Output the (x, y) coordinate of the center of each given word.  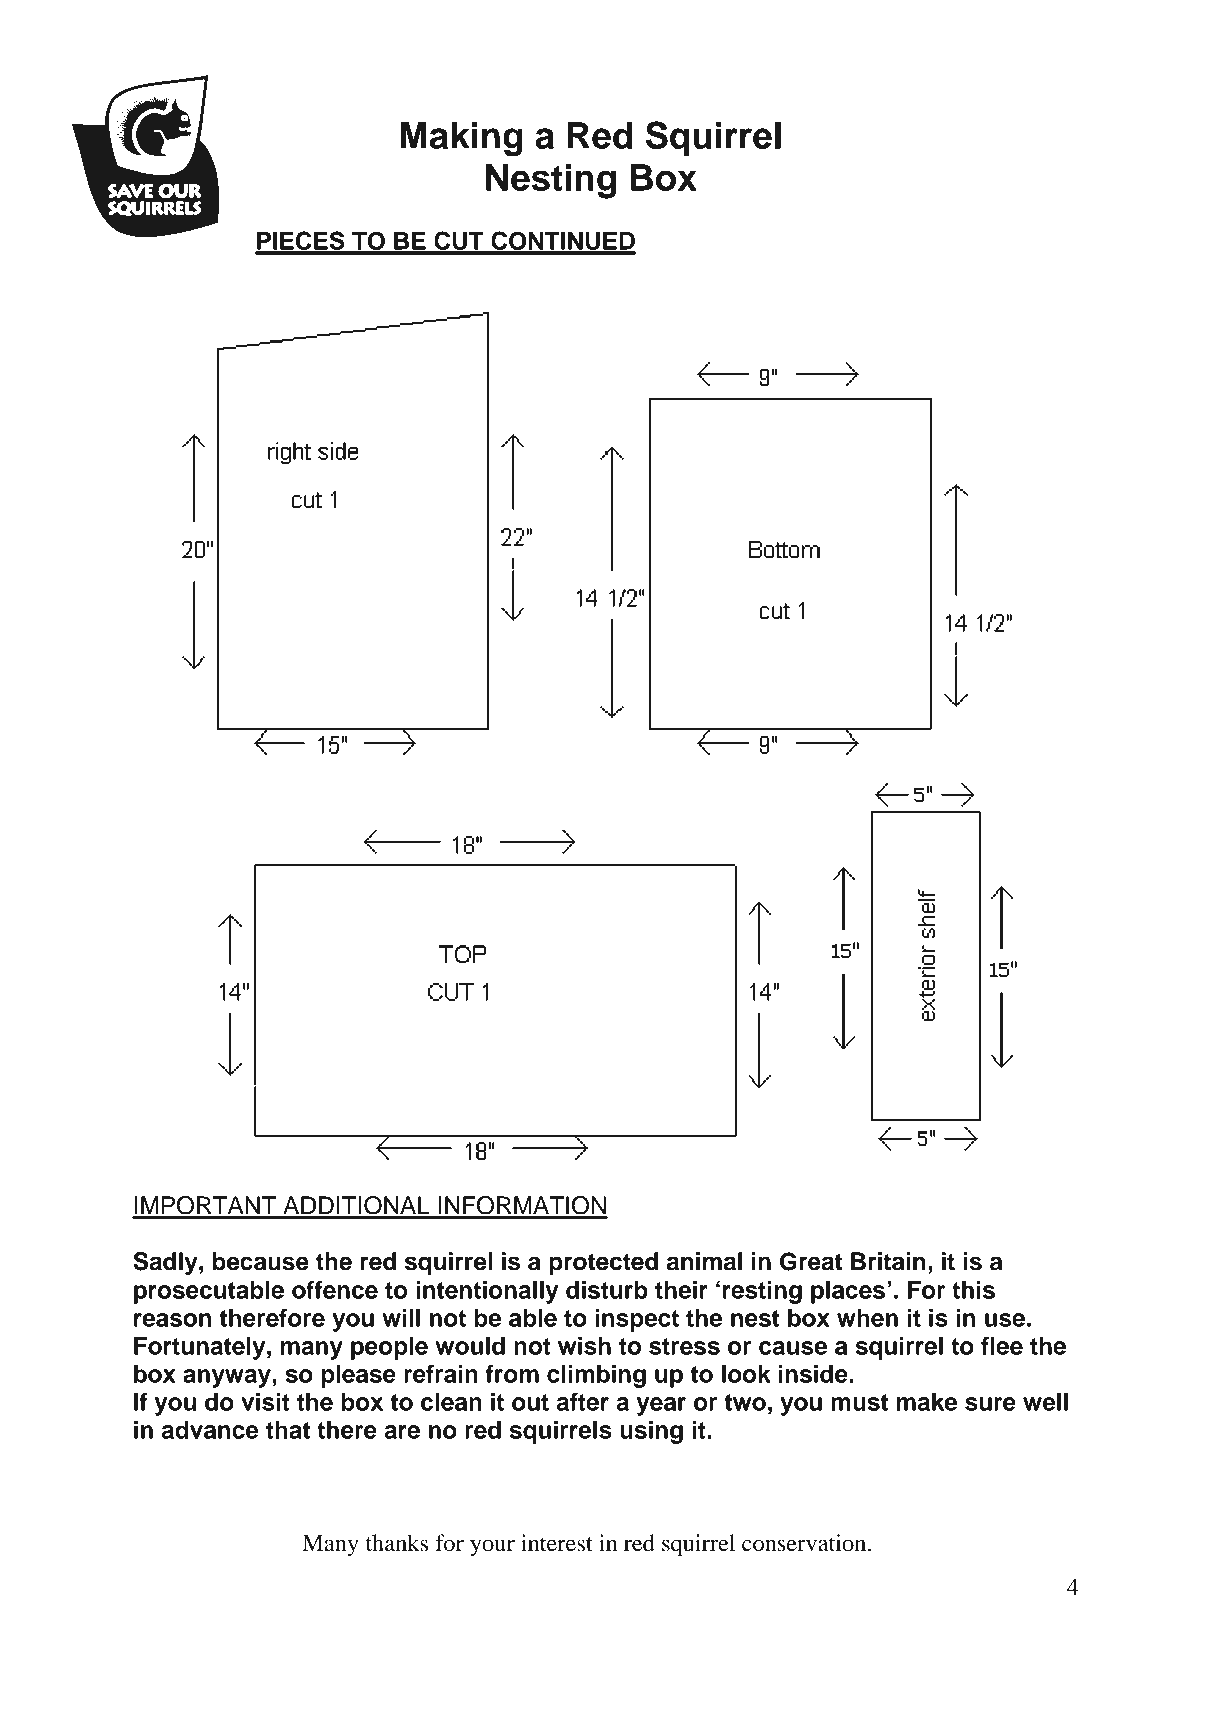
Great (811, 1261)
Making (461, 139)
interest (557, 1543)
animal (704, 1261)
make (927, 1402)
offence (335, 1289)
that (288, 1430)
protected (603, 1263)
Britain (888, 1261)
